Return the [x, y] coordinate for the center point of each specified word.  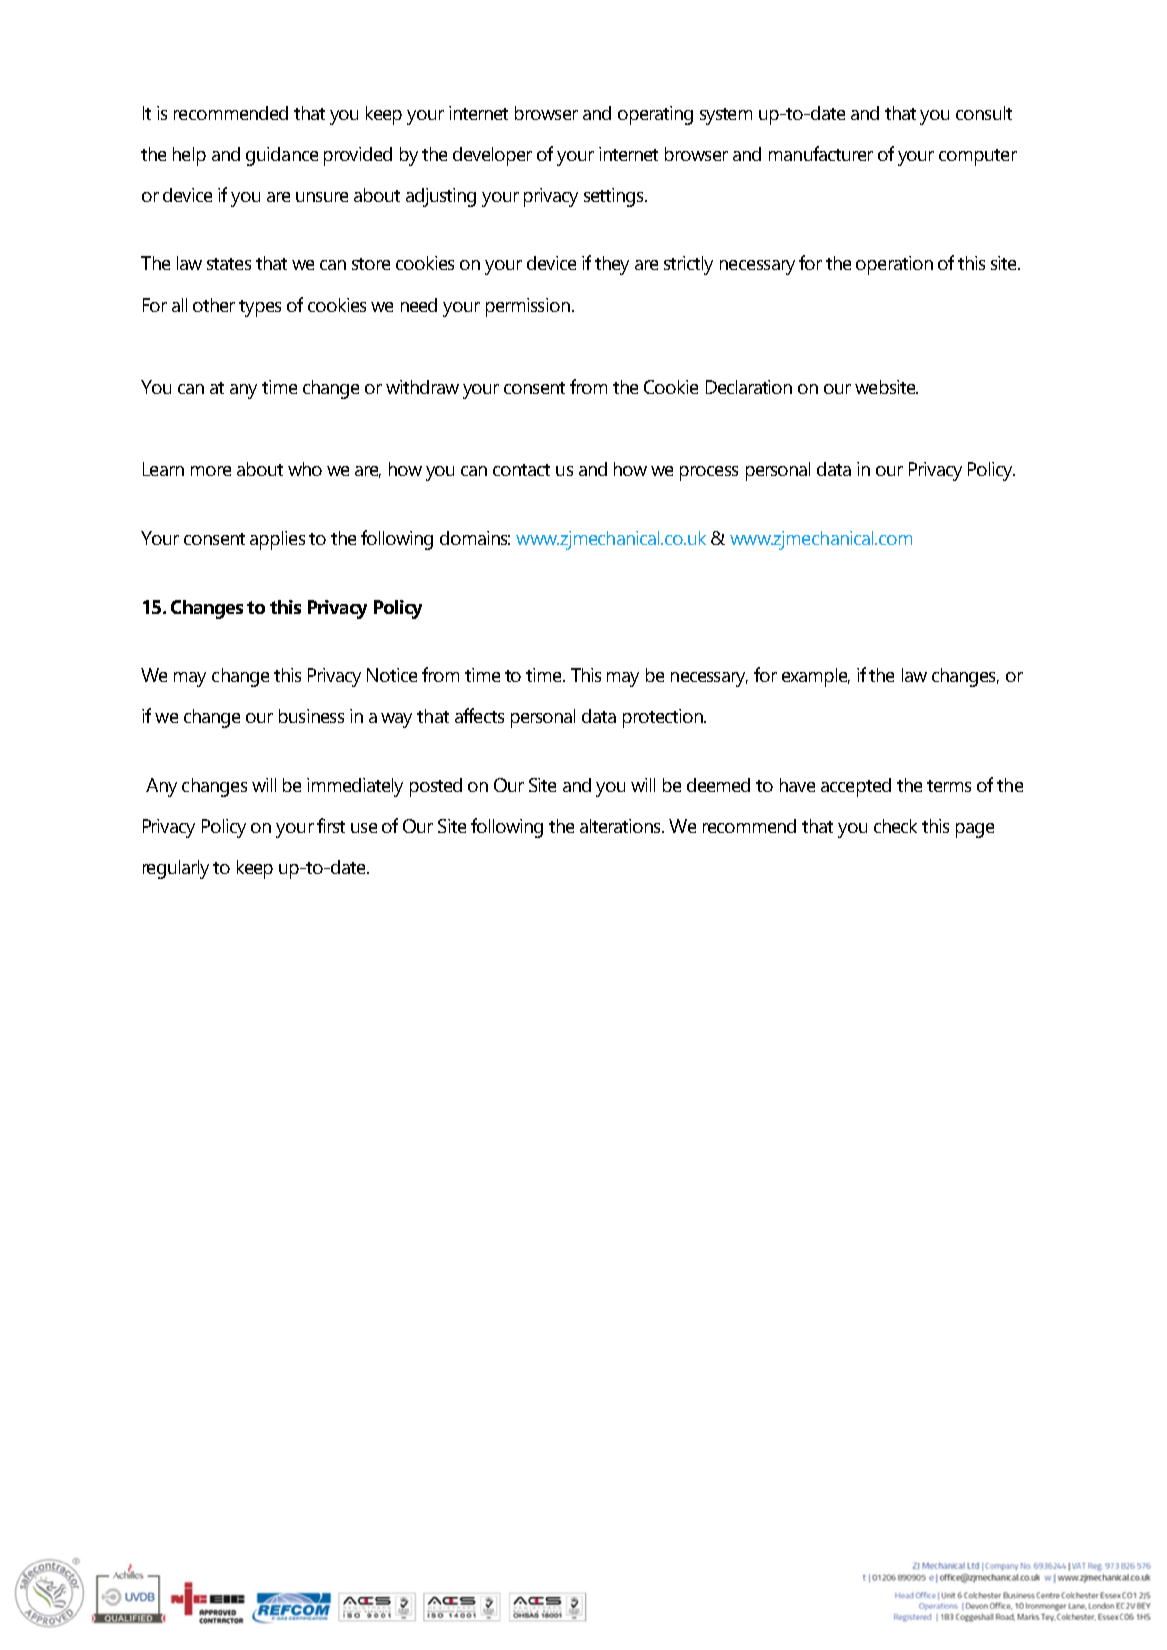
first [331, 825]
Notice [392, 675]
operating [655, 115]
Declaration [749, 387]
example [816, 677]
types [260, 308]
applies [277, 540]
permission [529, 307]
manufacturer [821, 153]
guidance [282, 156]
